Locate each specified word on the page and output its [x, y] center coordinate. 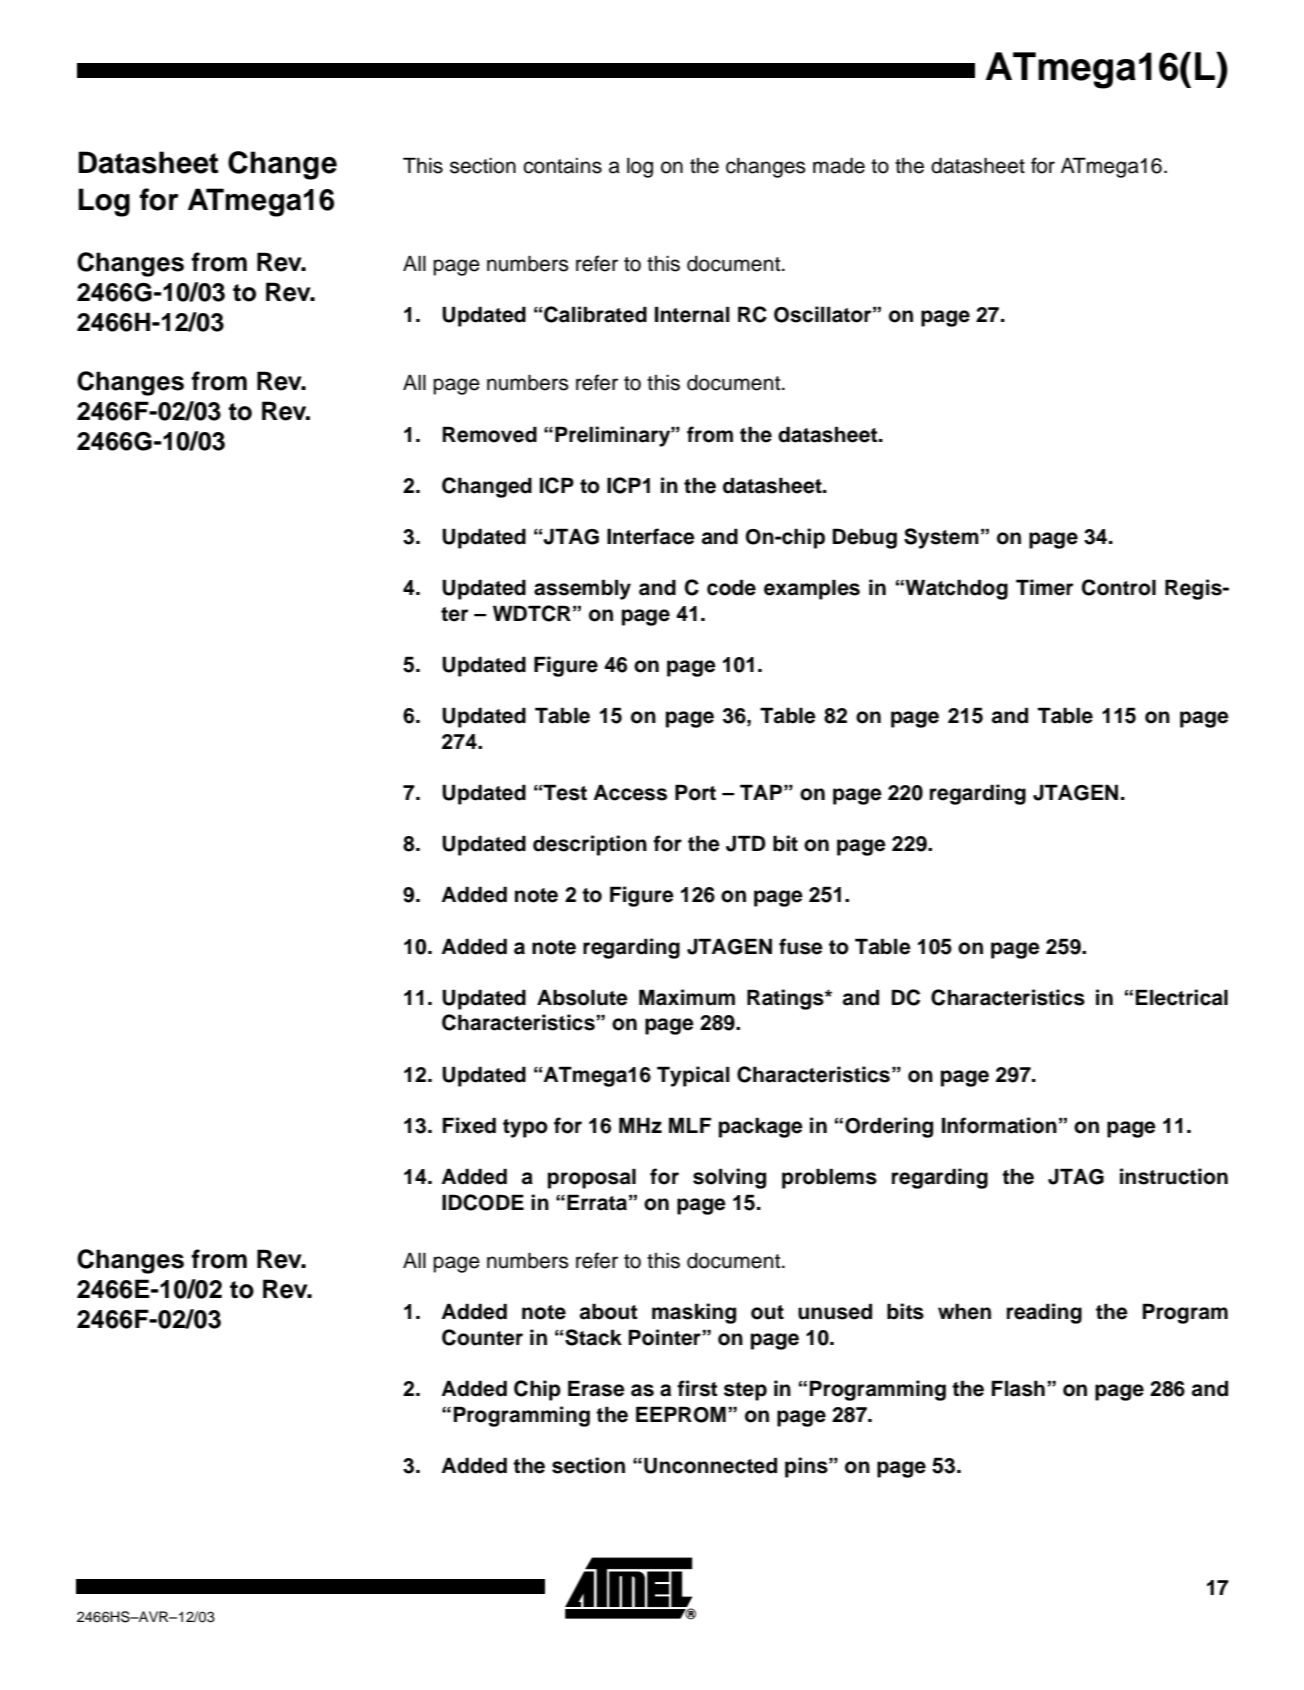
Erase [596, 1388]
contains [562, 166]
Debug [865, 538]
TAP [761, 792]
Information [999, 1125]
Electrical [1182, 997]
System [941, 538]
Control [1119, 587]
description [590, 845]
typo [525, 1128]
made [839, 166]
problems [829, 1178]
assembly [582, 589]
